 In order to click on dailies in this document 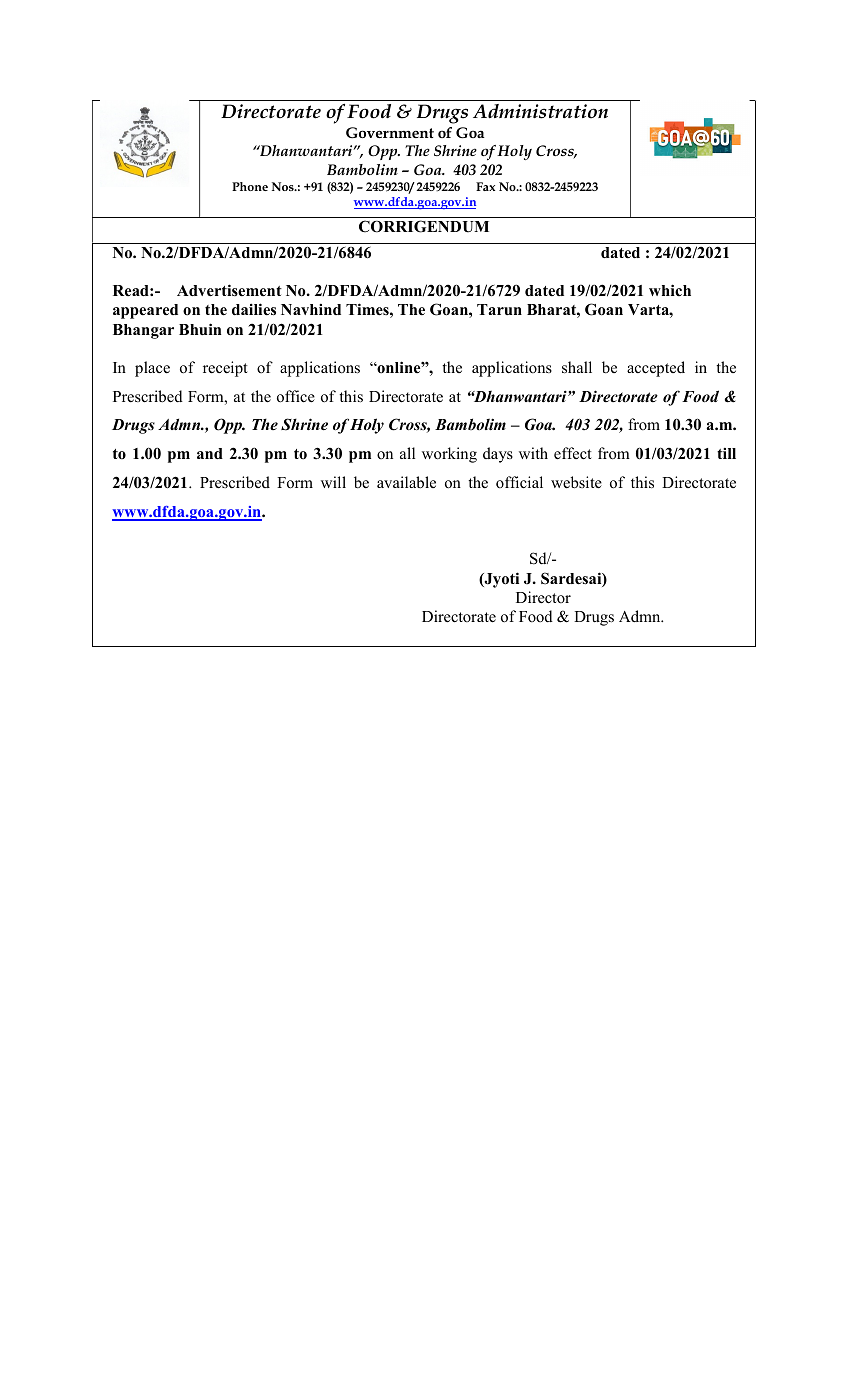, I will do `click(254, 309)`.
